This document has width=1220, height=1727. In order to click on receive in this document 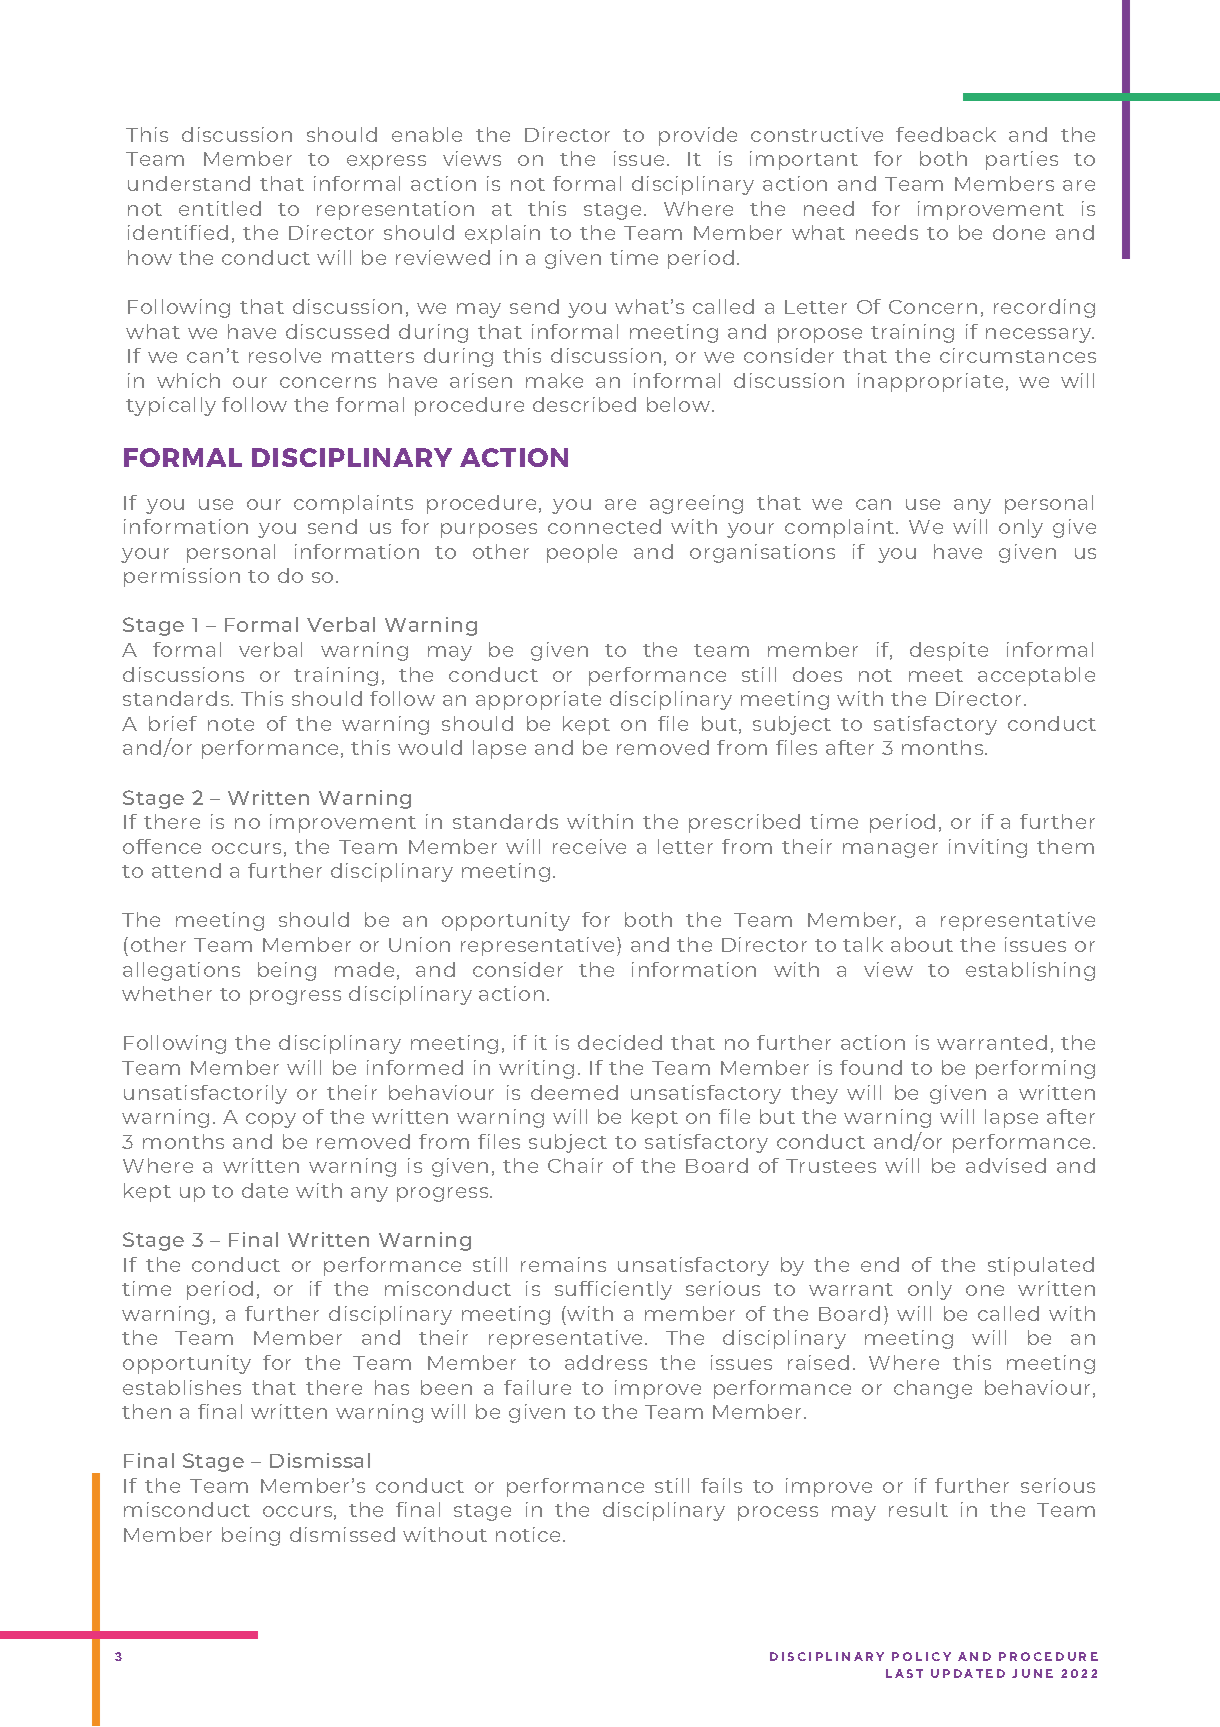, I will do `click(589, 846)`.
